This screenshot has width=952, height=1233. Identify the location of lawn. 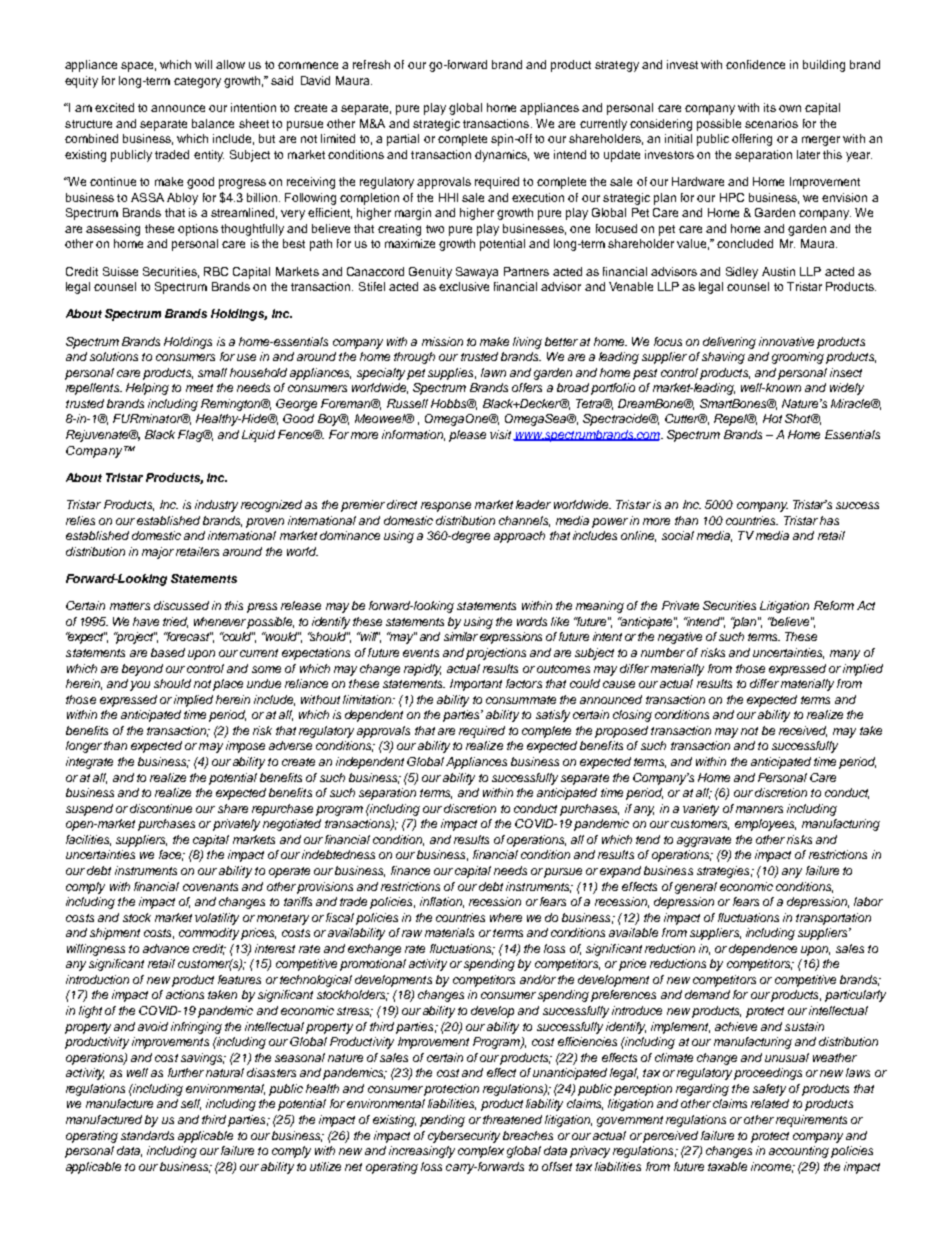
(493, 372).
